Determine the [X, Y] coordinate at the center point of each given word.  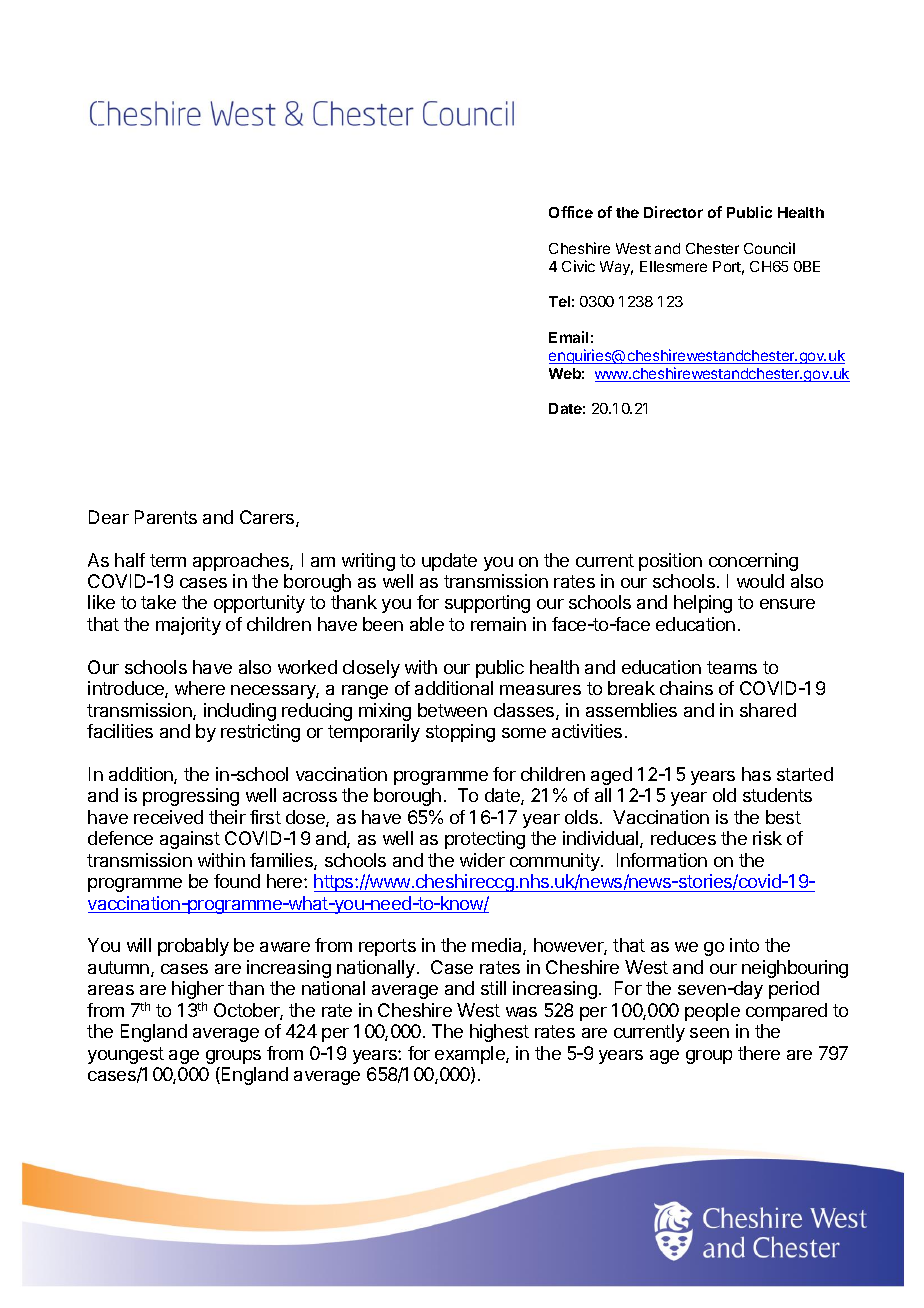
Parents [166, 517]
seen [709, 1033]
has [756, 774]
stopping [460, 733]
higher [198, 990]
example [471, 1055]
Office [571, 212]
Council [769, 248]
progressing [191, 797]
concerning [753, 562]
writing [368, 562]
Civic [578, 266]
